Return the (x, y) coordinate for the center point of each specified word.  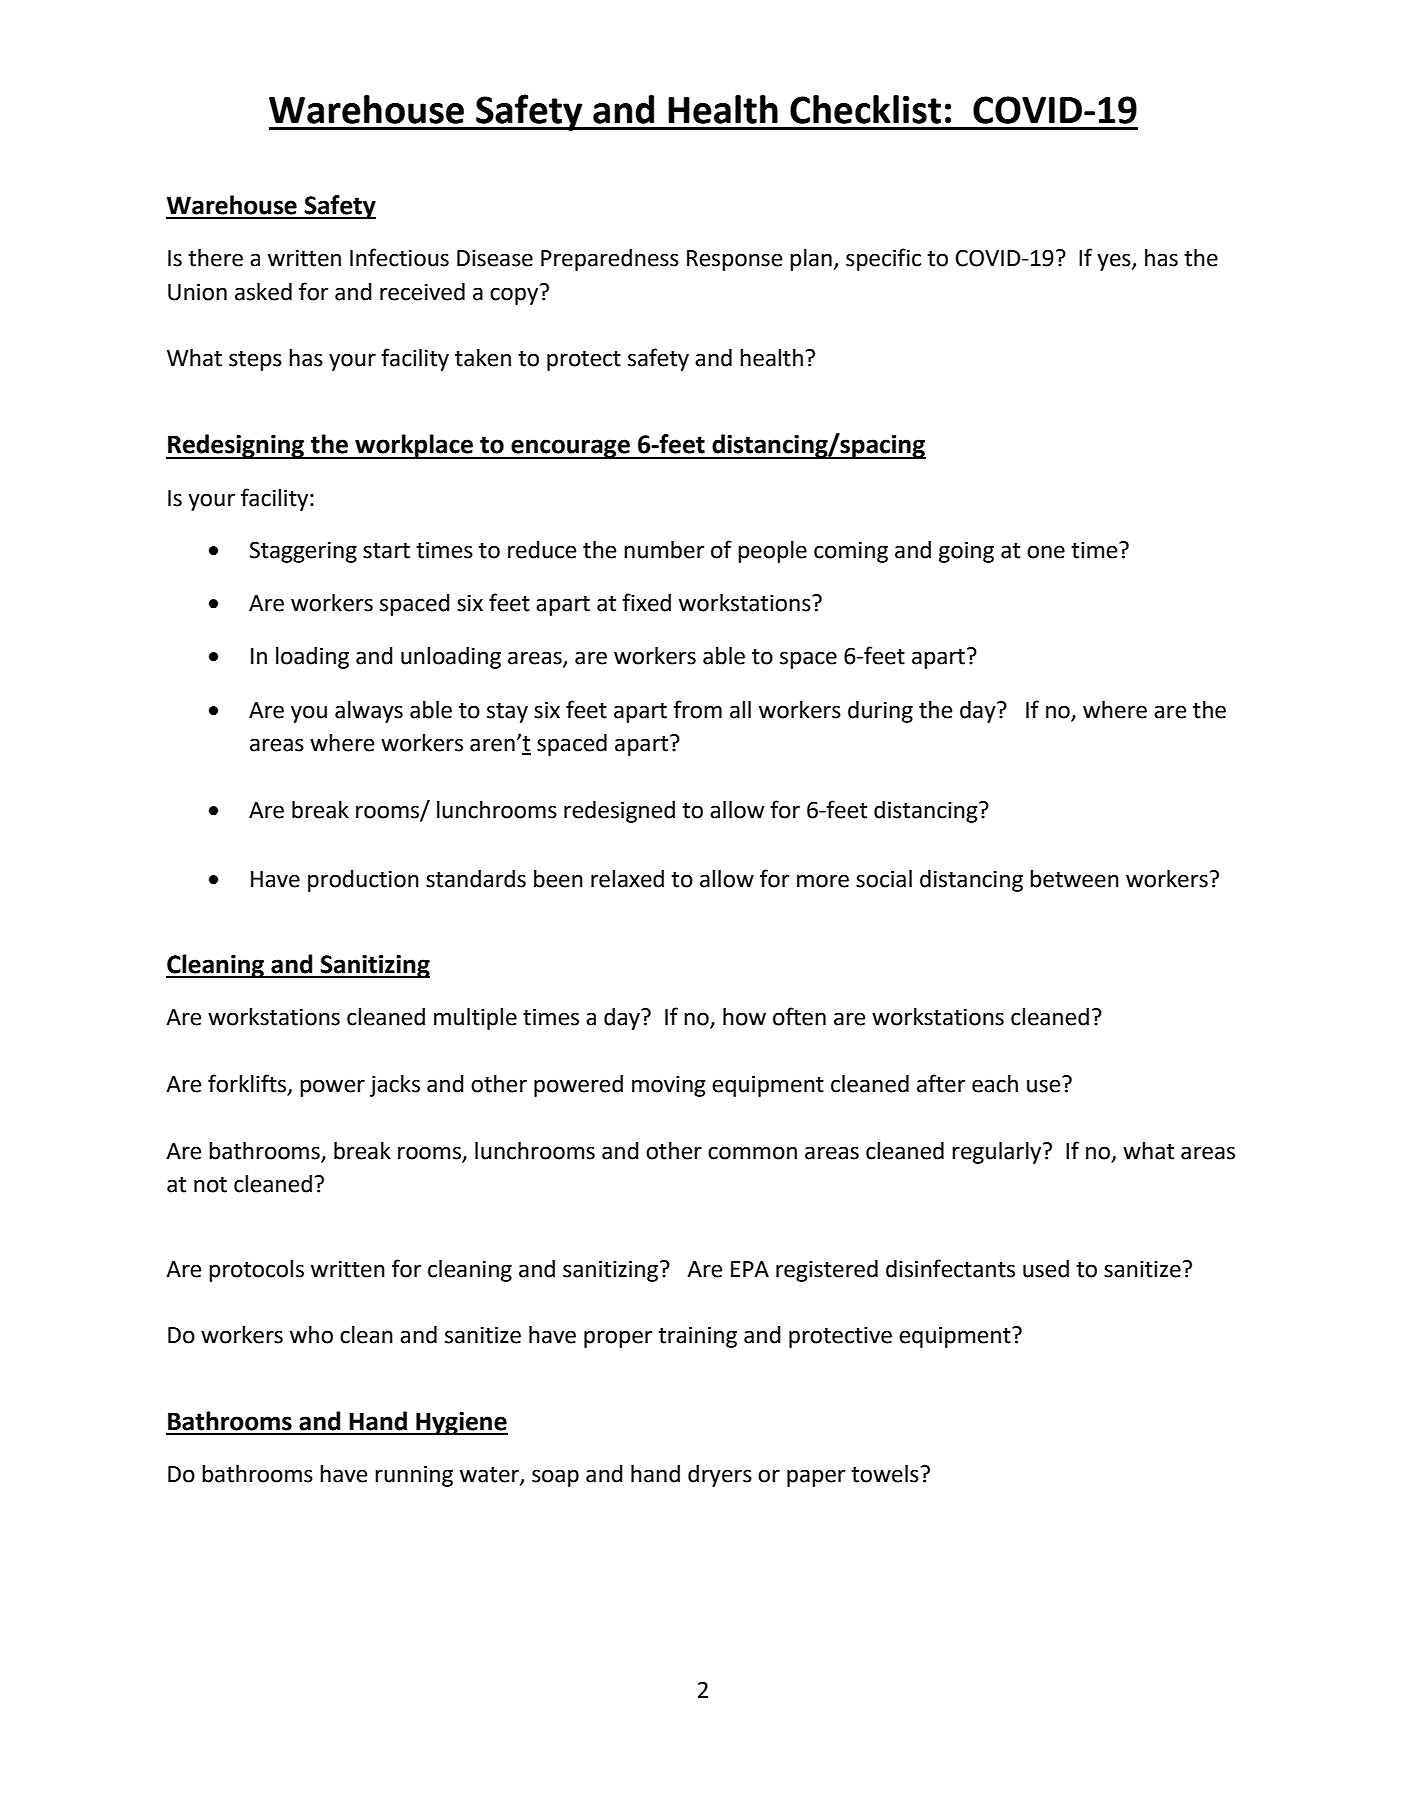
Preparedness (610, 260)
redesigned (619, 812)
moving (669, 1086)
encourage (570, 449)
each (995, 1084)
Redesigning (236, 446)
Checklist (865, 109)
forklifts (248, 1084)
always (369, 712)
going (966, 552)
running (414, 1476)
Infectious (399, 257)
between (1074, 879)
